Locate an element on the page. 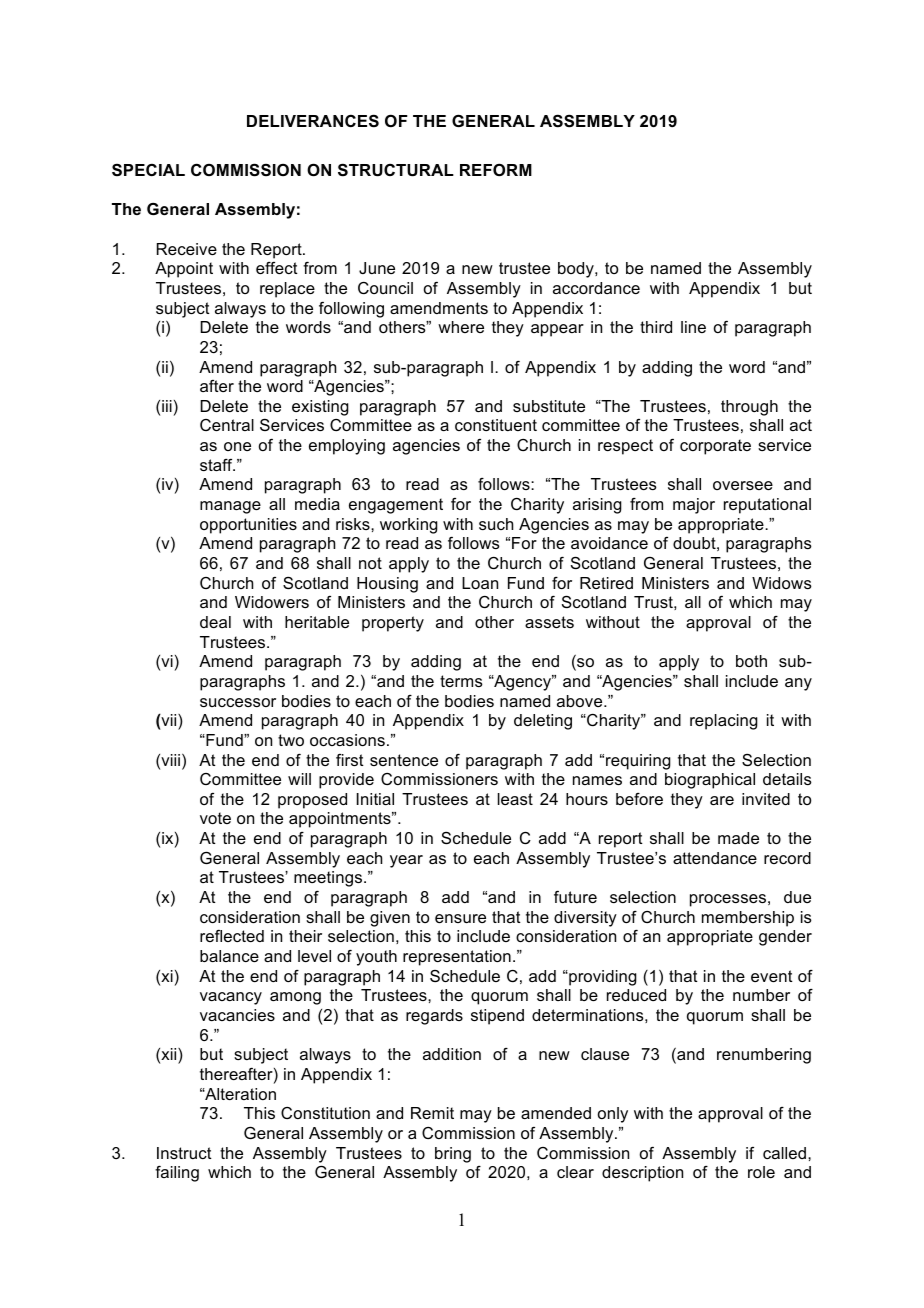 The image size is (924, 1308). Receive is located at coordinates (187, 249).
